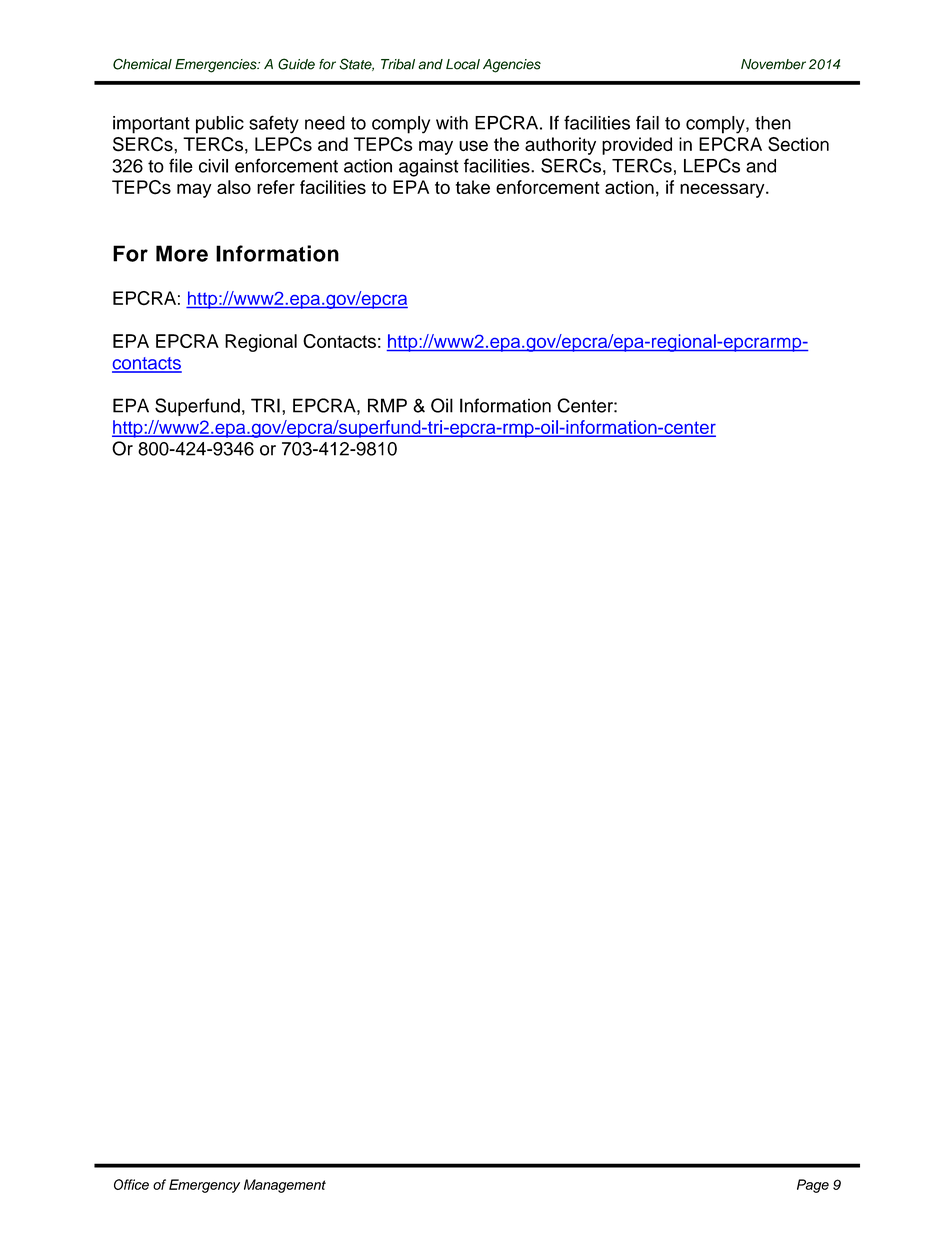 This screenshot has width=952, height=1233. Describe the element at coordinates (723, 190) in the screenshot. I see `necessary` at that location.
